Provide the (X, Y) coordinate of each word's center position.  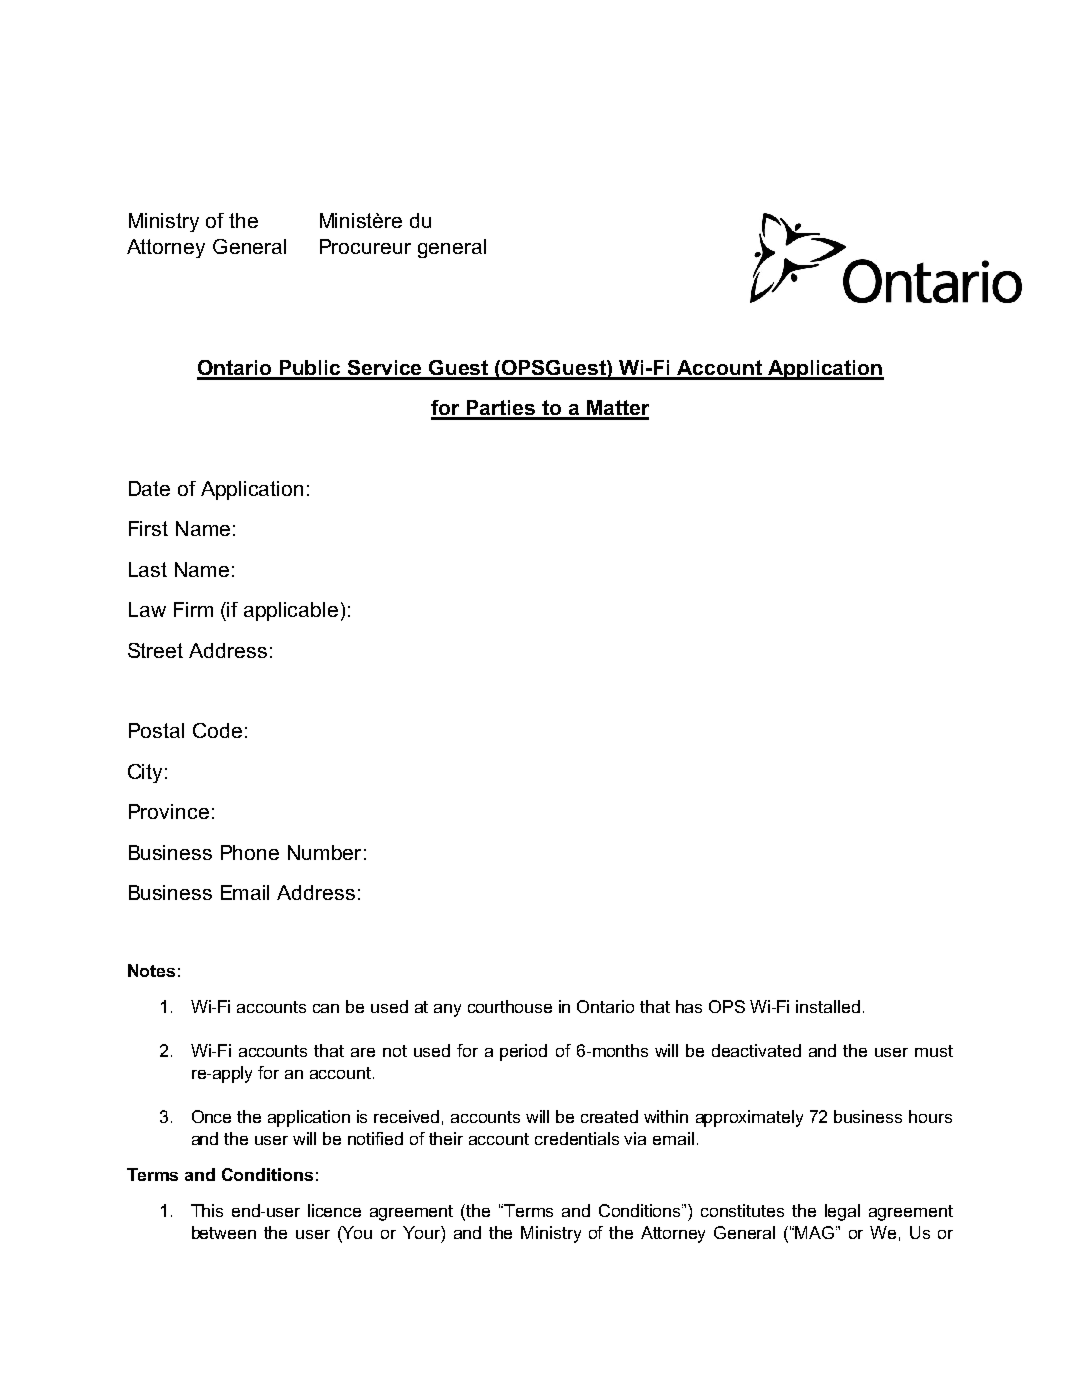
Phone (250, 852)
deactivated (756, 1050)
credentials (577, 1138)
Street (155, 650)
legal (842, 1212)
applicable (291, 611)
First (148, 528)
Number (324, 852)
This (207, 1210)
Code (217, 730)
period (523, 1052)
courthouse (510, 1006)
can (326, 1008)
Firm (193, 609)
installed (828, 1006)
